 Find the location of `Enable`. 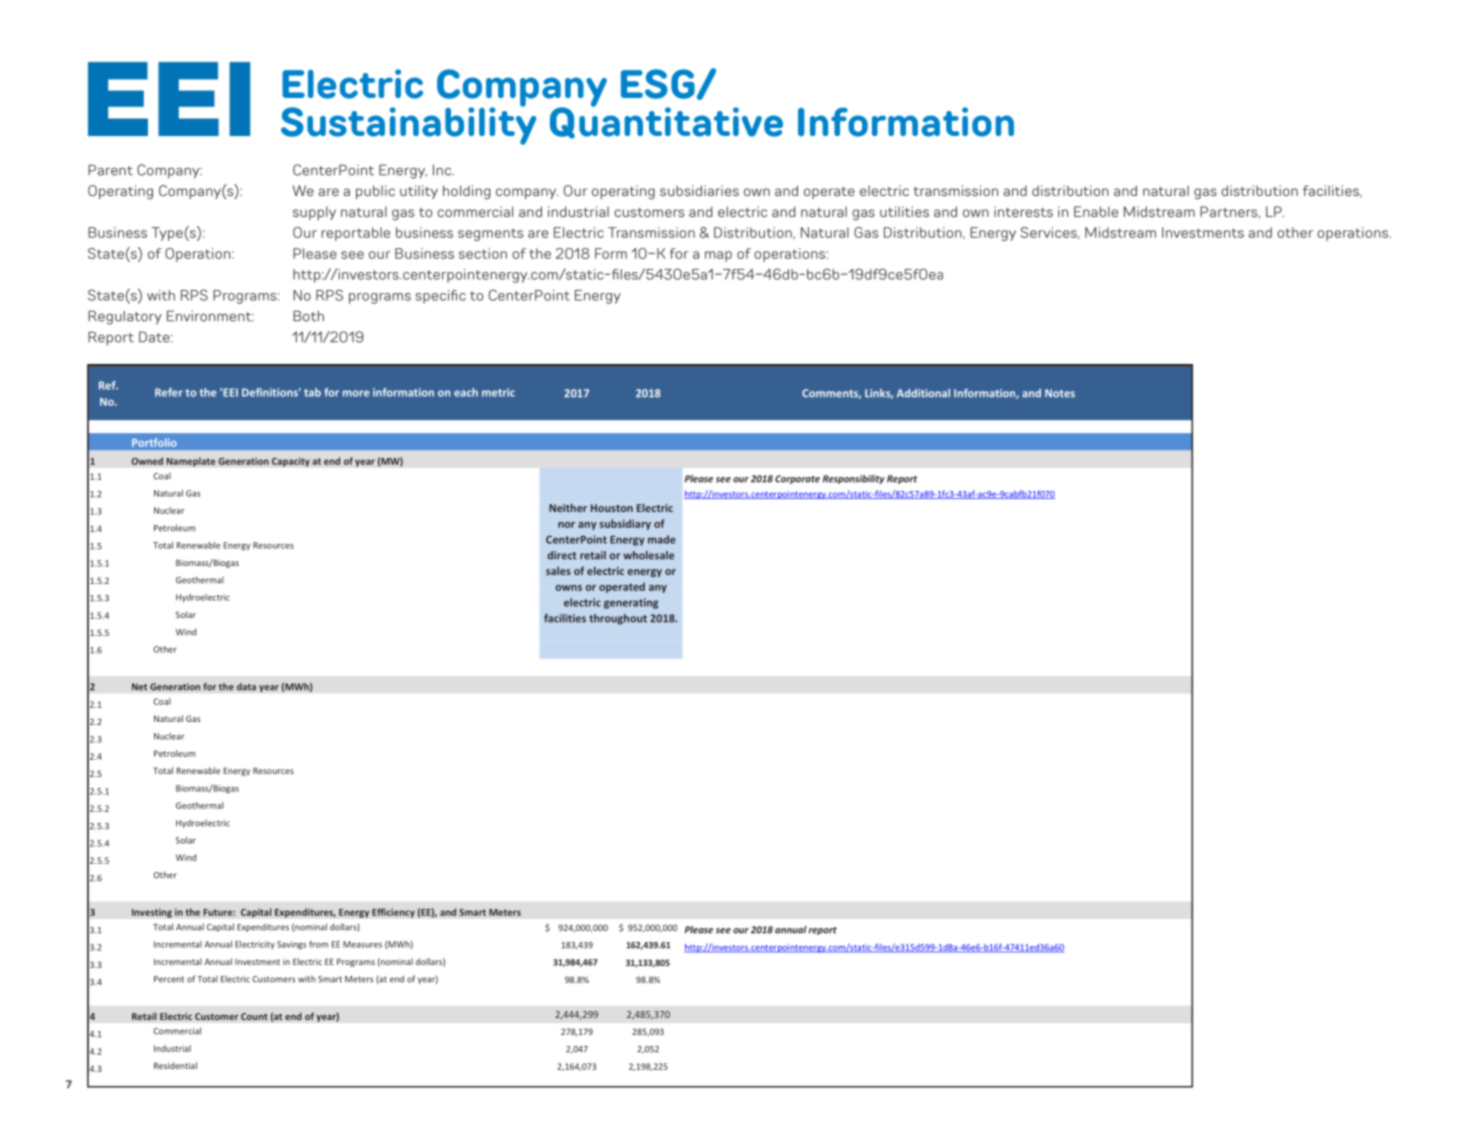

Enable is located at coordinates (1096, 211).
